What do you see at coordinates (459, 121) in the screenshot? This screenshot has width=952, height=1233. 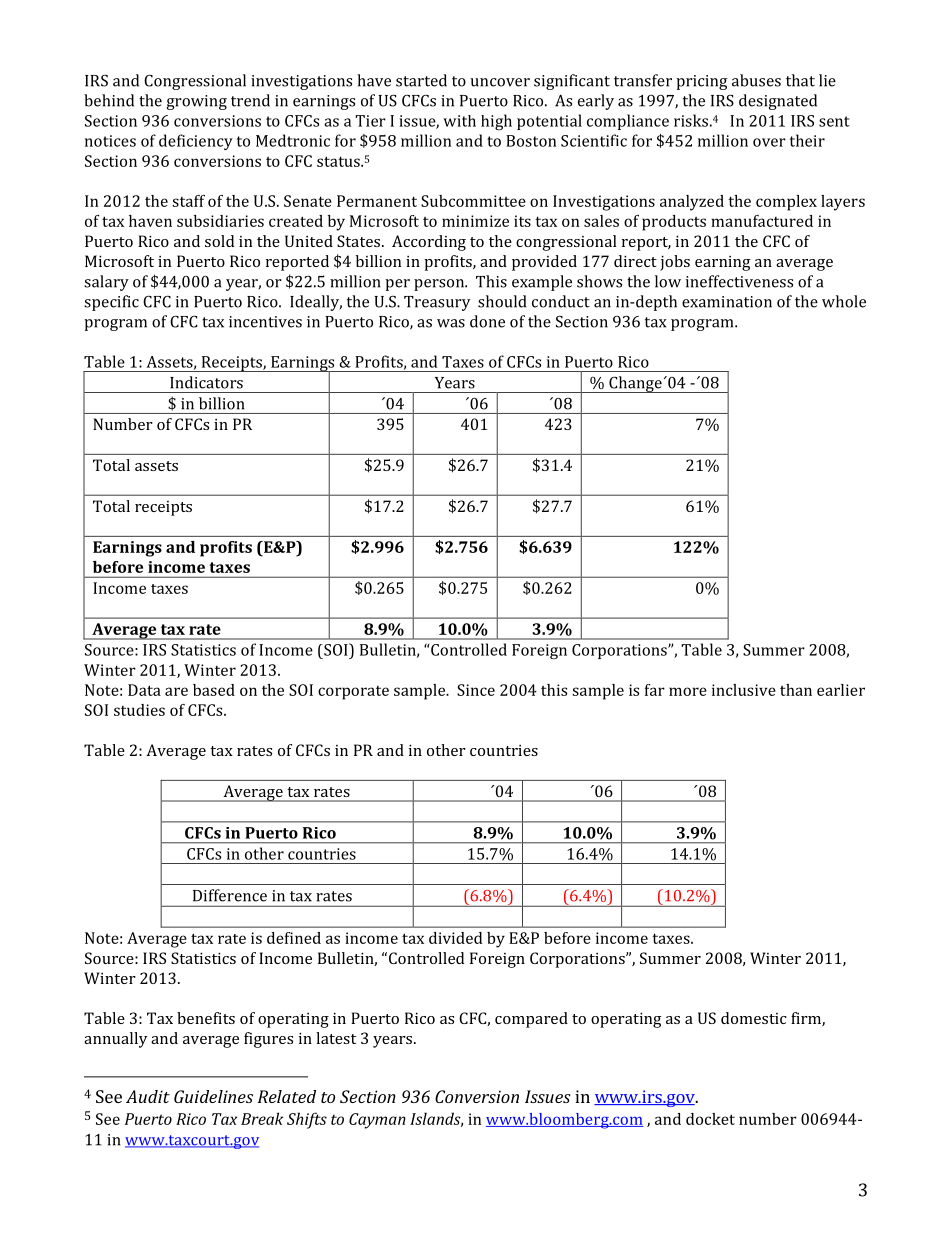 I see `with` at bounding box center [459, 121].
